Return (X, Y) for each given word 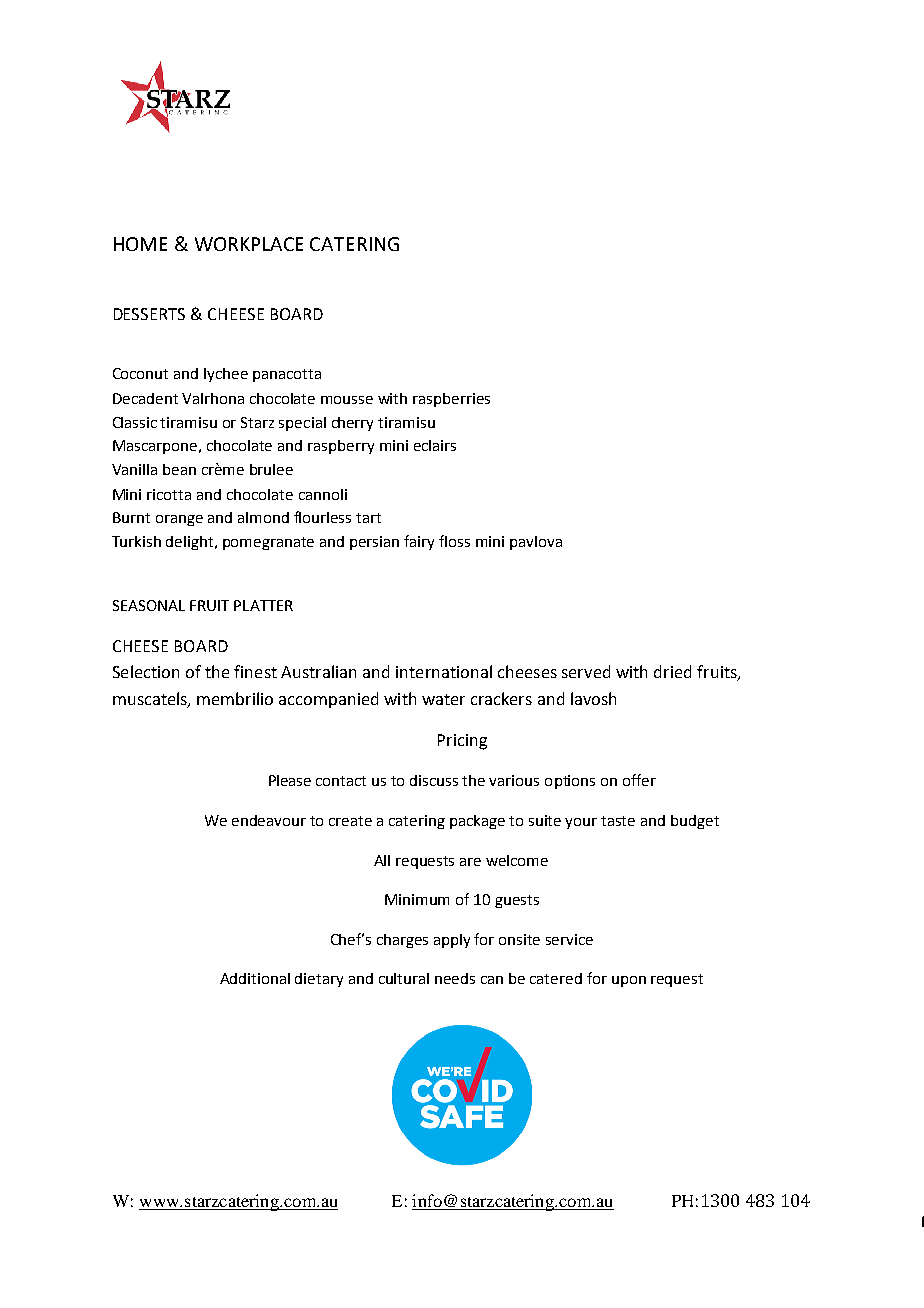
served (586, 671)
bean (179, 469)
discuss (434, 780)
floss (454, 541)
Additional (255, 978)
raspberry (341, 447)
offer (639, 780)
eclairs (435, 445)
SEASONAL (149, 605)
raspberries (451, 400)
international (444, 671)
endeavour (269, 820)
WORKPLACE (249, 244)
